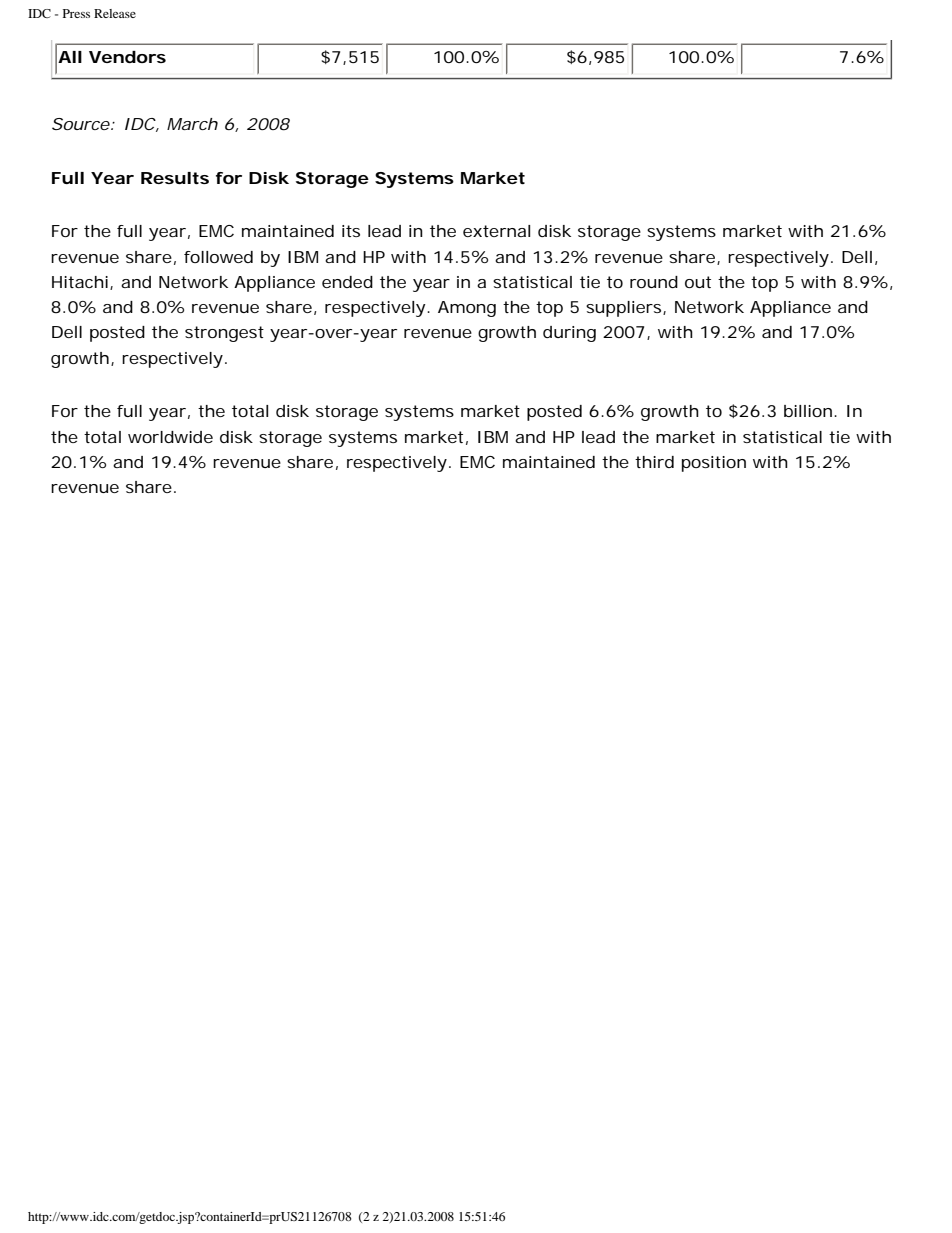 The image size is (952, 1233). Describe the element at coordinates (170, 437) in the image. I see `worldwide` at that location.
